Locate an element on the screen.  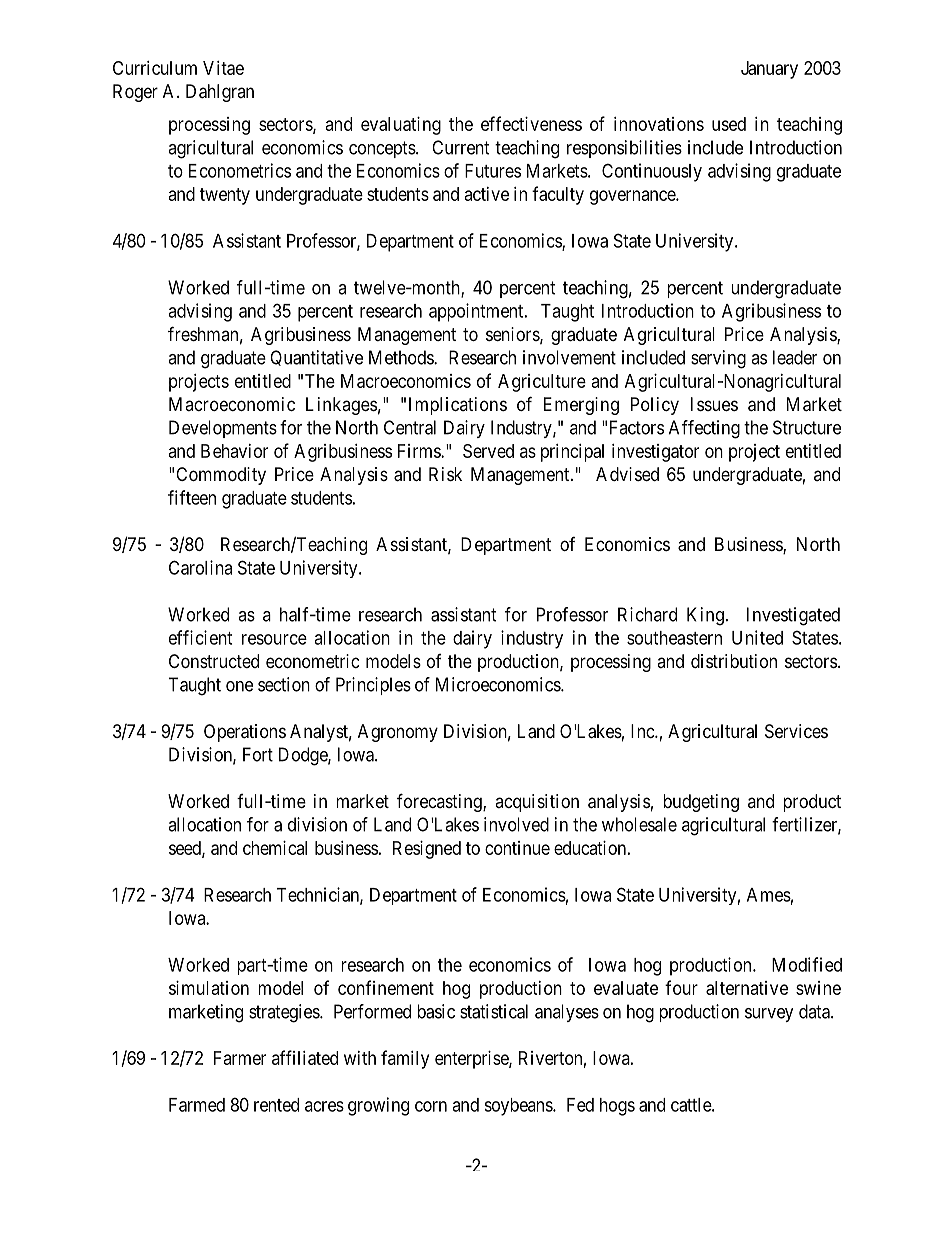
budgeting is located at coordinates (701, 803).
